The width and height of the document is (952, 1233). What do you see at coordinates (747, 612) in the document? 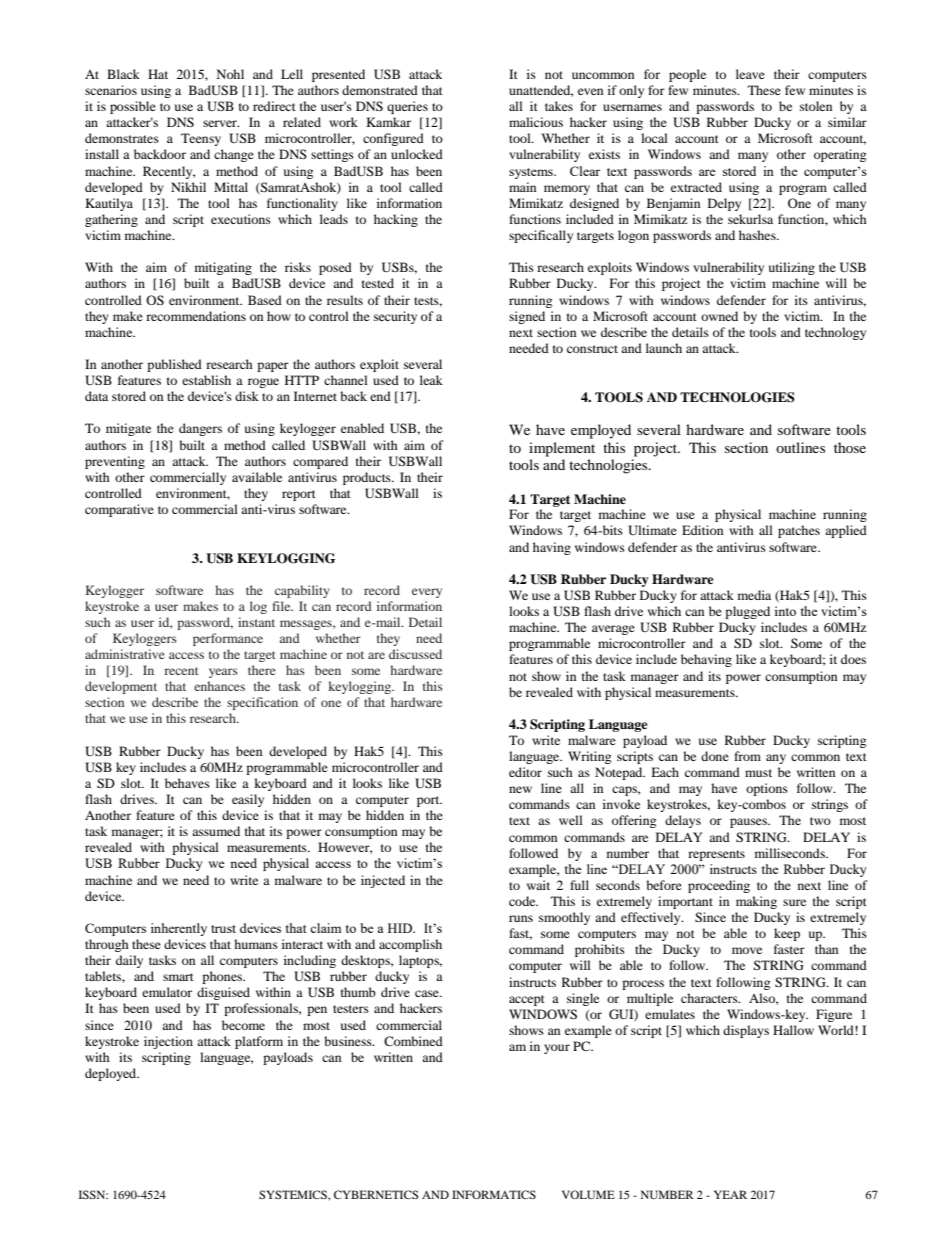
I see `plugged` at bounding box center [747, 612].
